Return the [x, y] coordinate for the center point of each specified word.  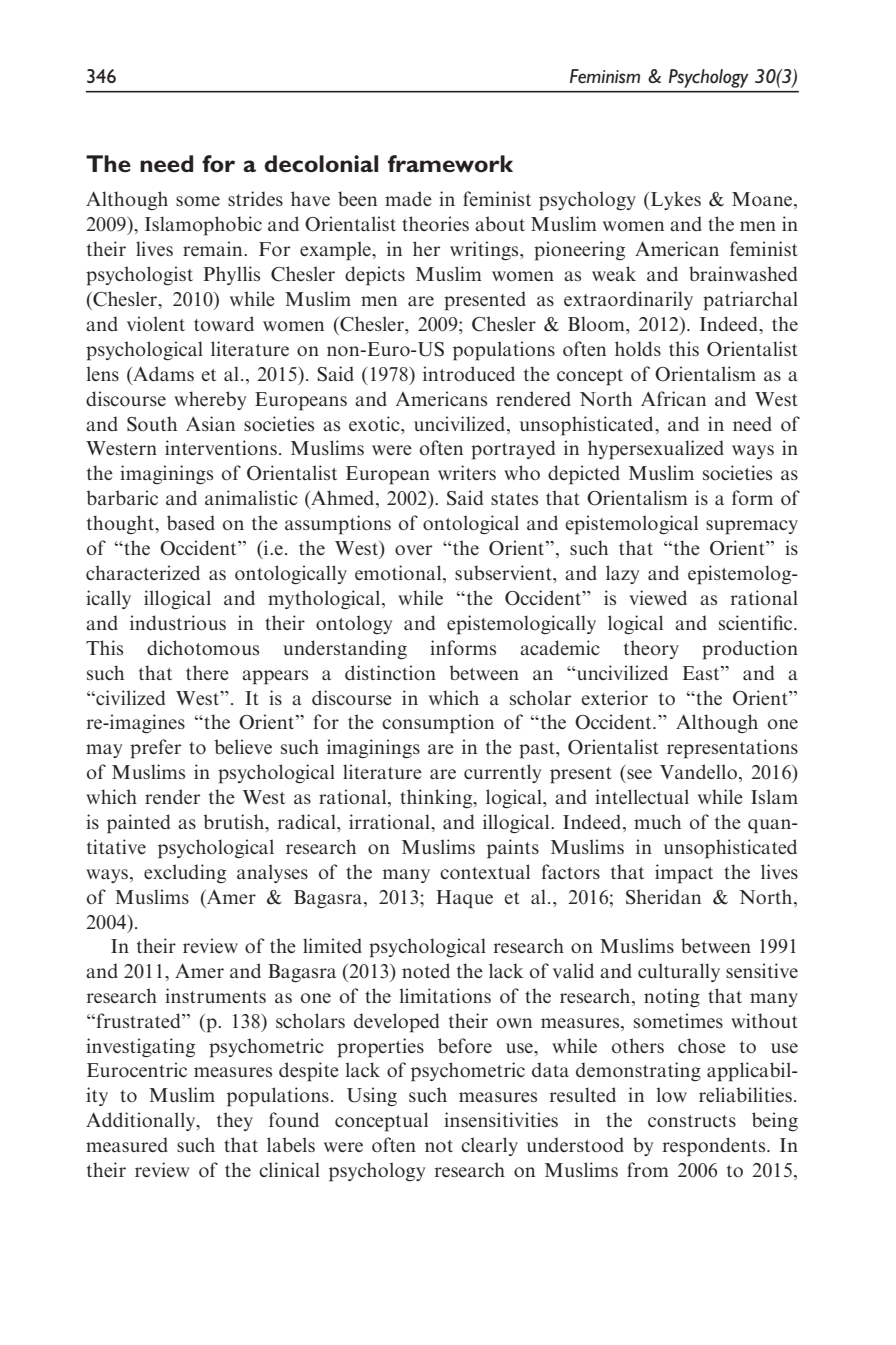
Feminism [605, 76]
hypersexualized [656, 450]
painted [138, 824]
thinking [437, 799]
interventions [221, 447]
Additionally [142, 1121]
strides [255, 198]
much [657, 821]
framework [450, 164]
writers [467, 472]
